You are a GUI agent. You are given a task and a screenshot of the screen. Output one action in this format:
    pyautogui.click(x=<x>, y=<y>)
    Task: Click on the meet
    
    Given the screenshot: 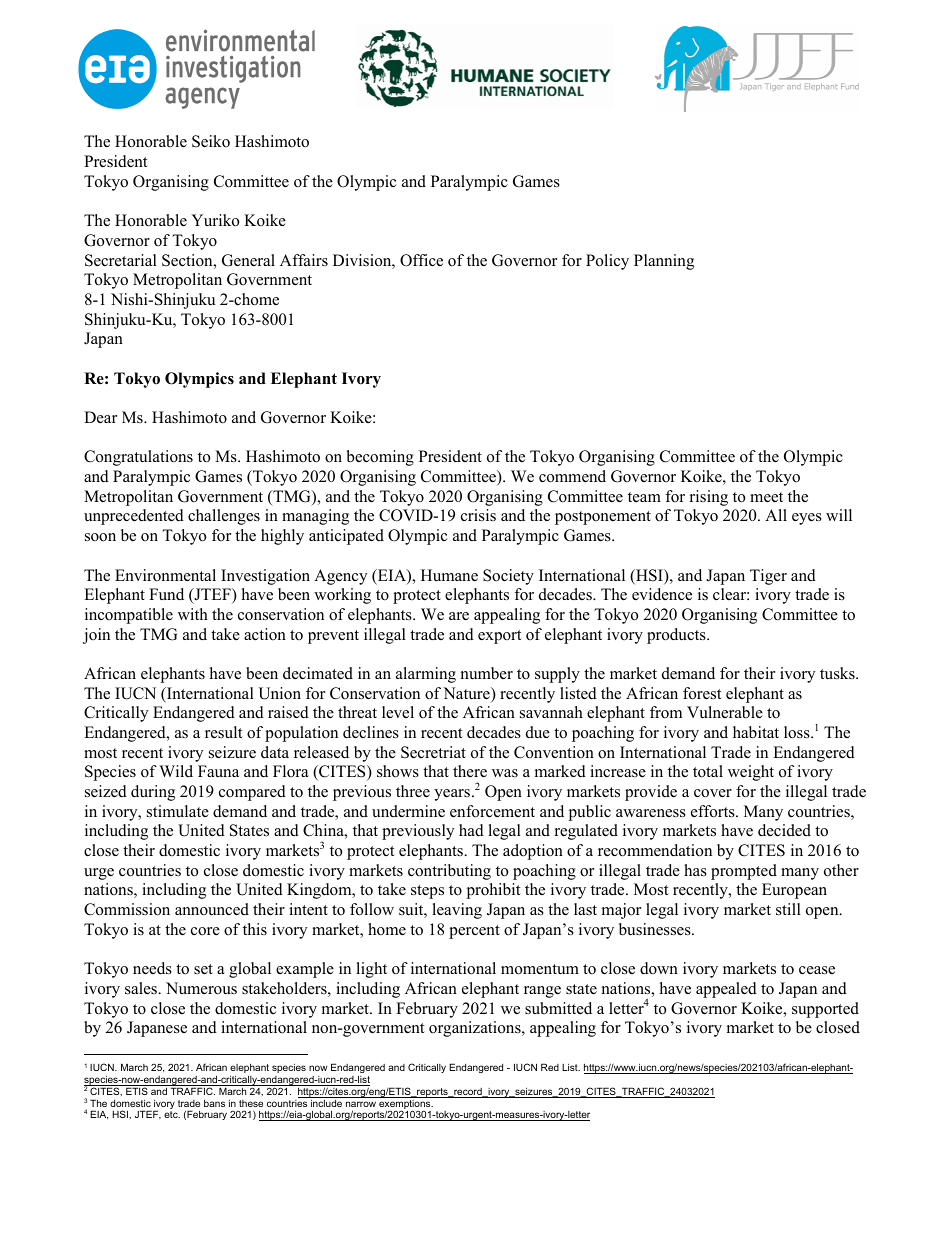 What is the action you would take?
    pyautogui.click(x=766, y=497)
